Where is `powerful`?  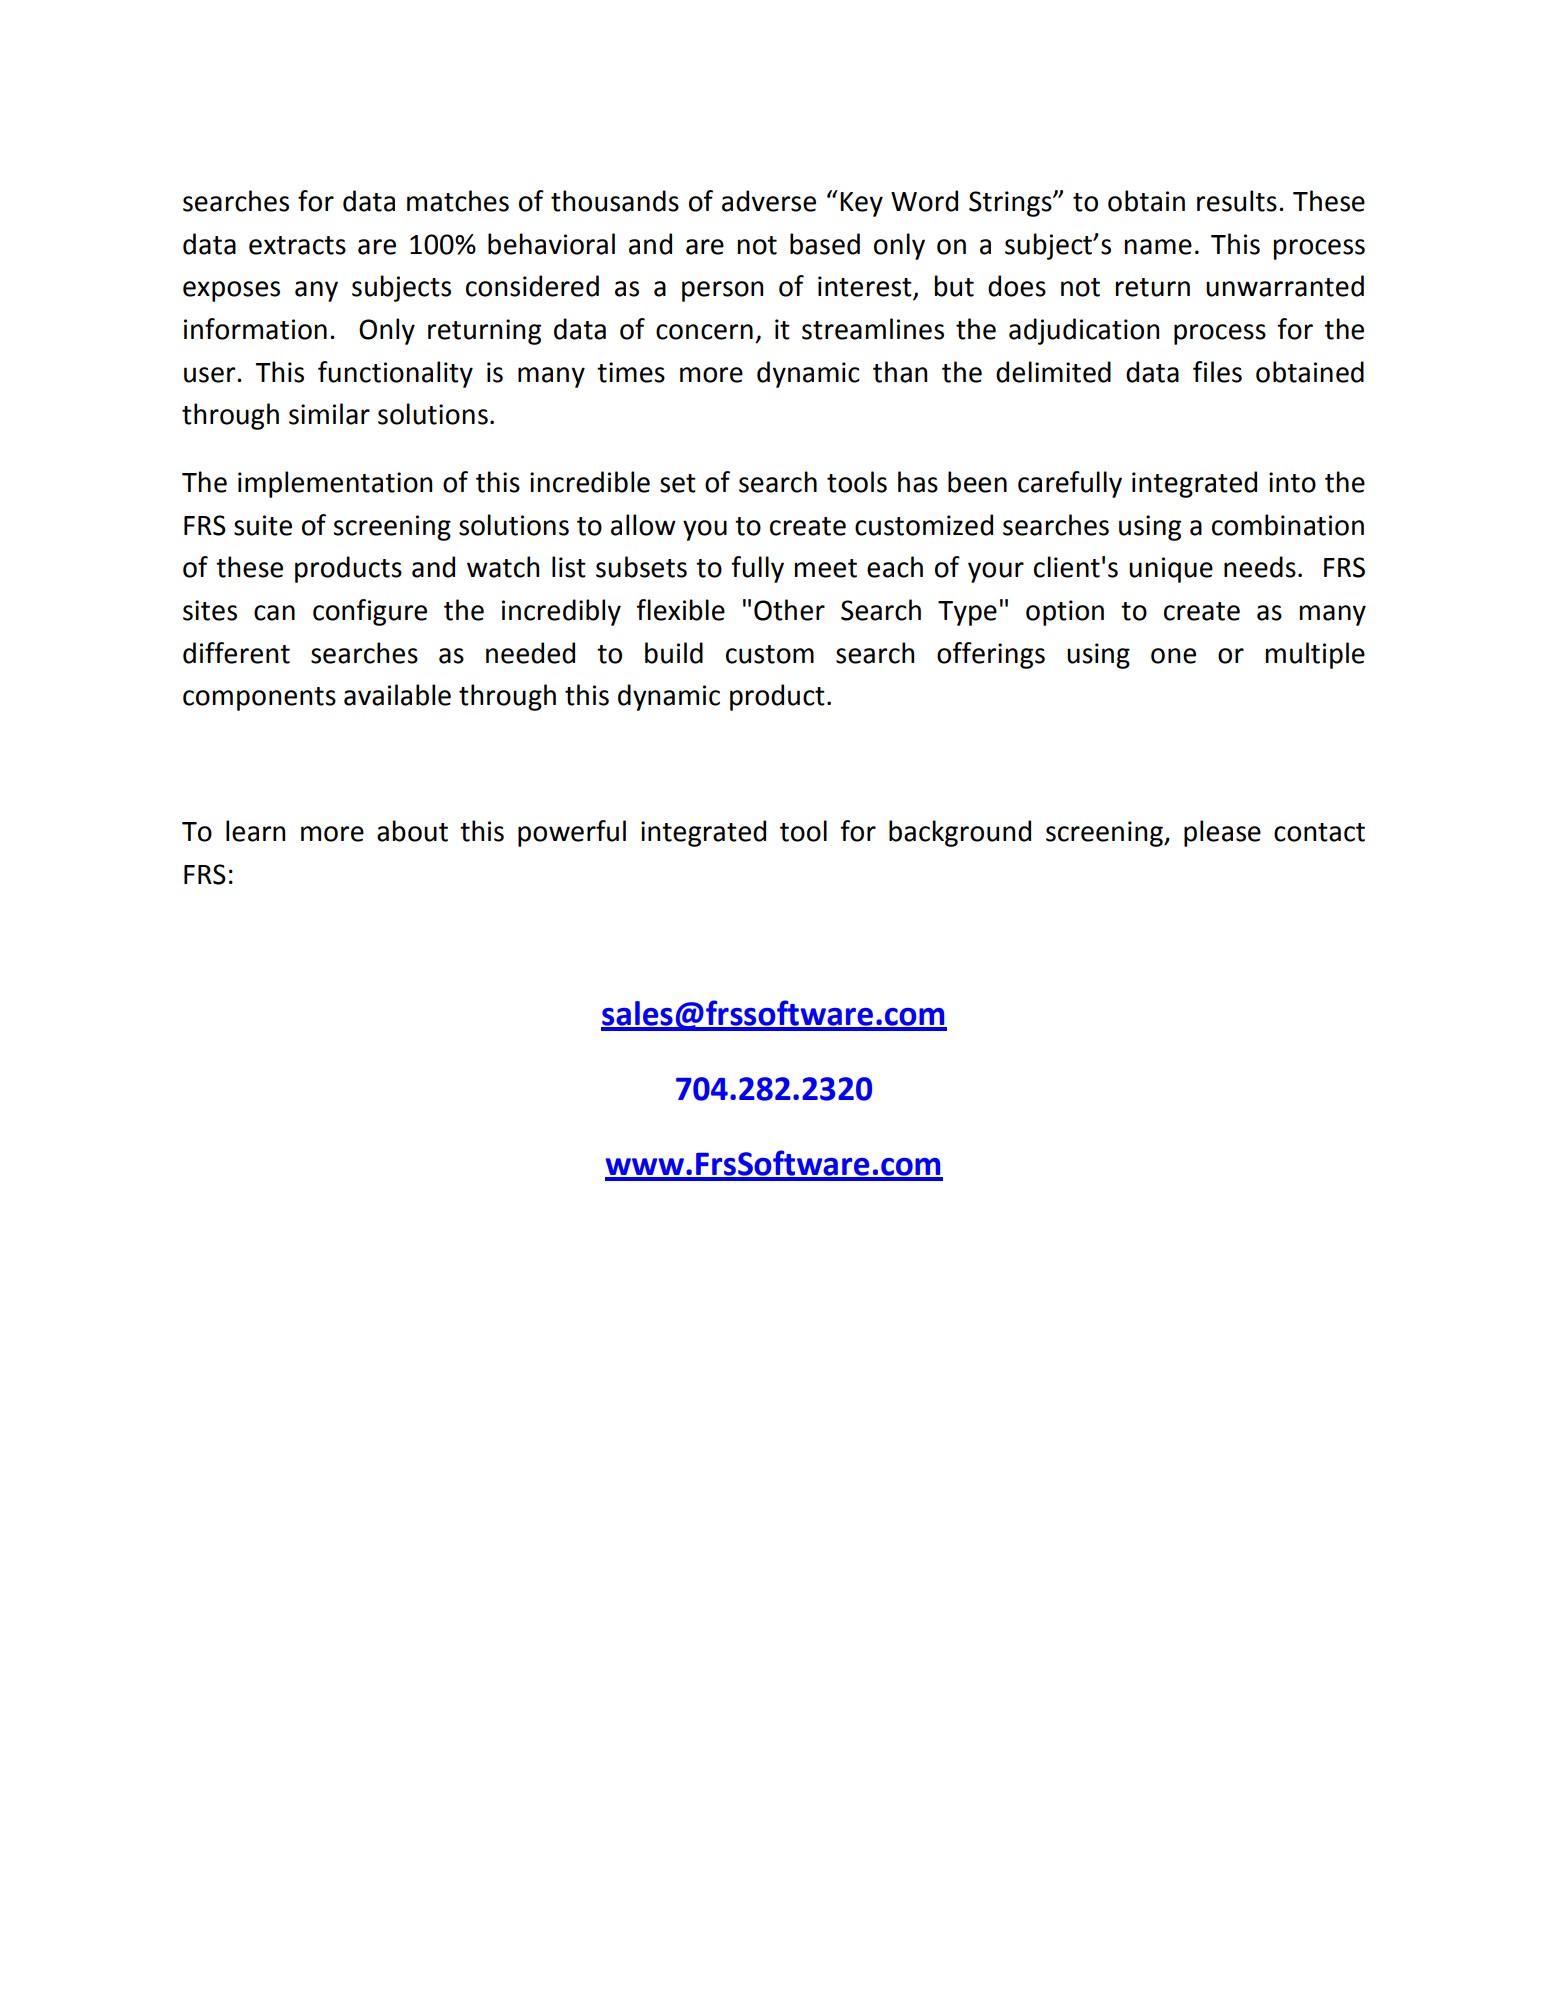 powerful is located at coordinates (572, 833).
